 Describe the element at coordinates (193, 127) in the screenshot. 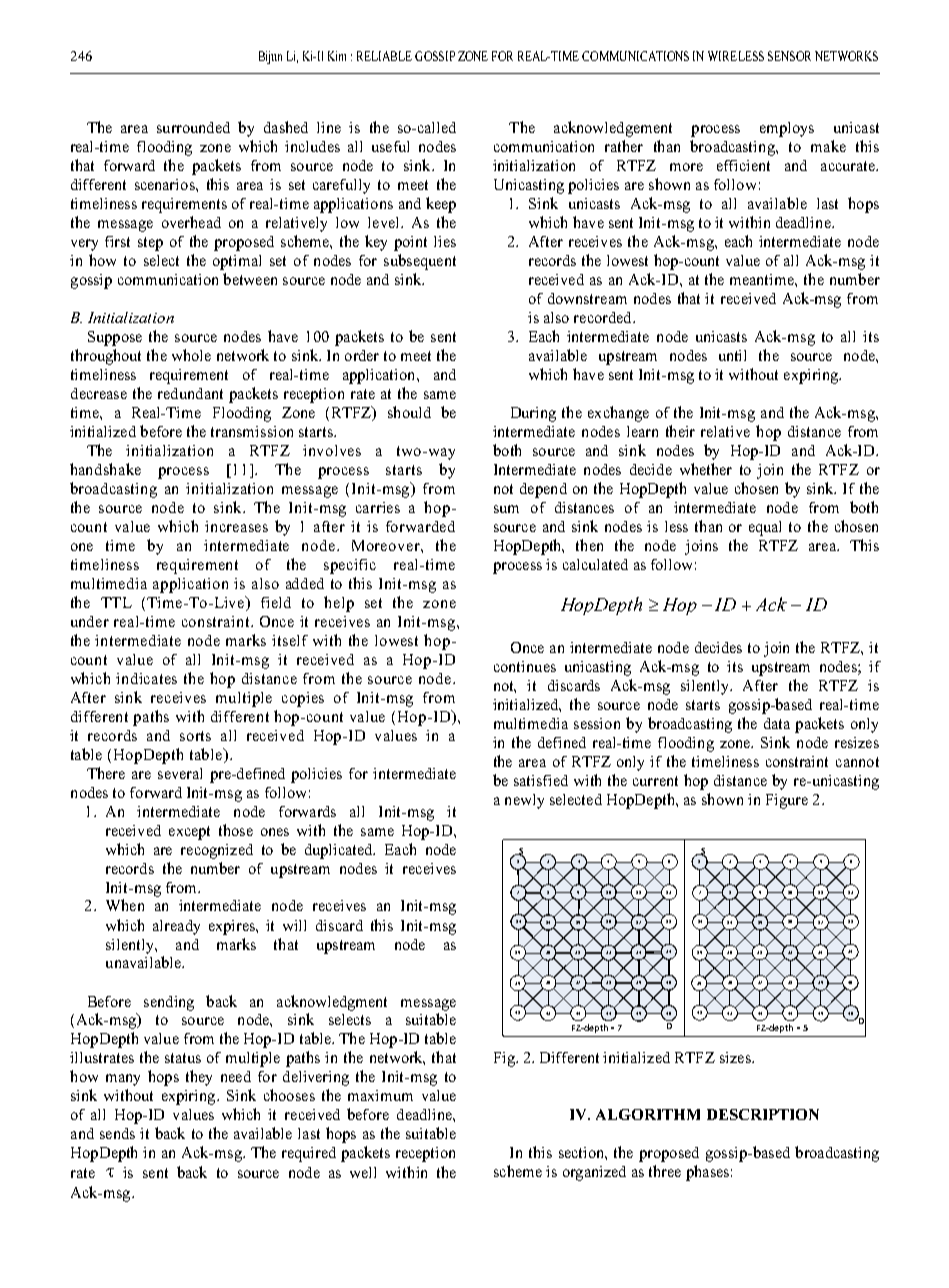

I see `surrounded` at that location.
